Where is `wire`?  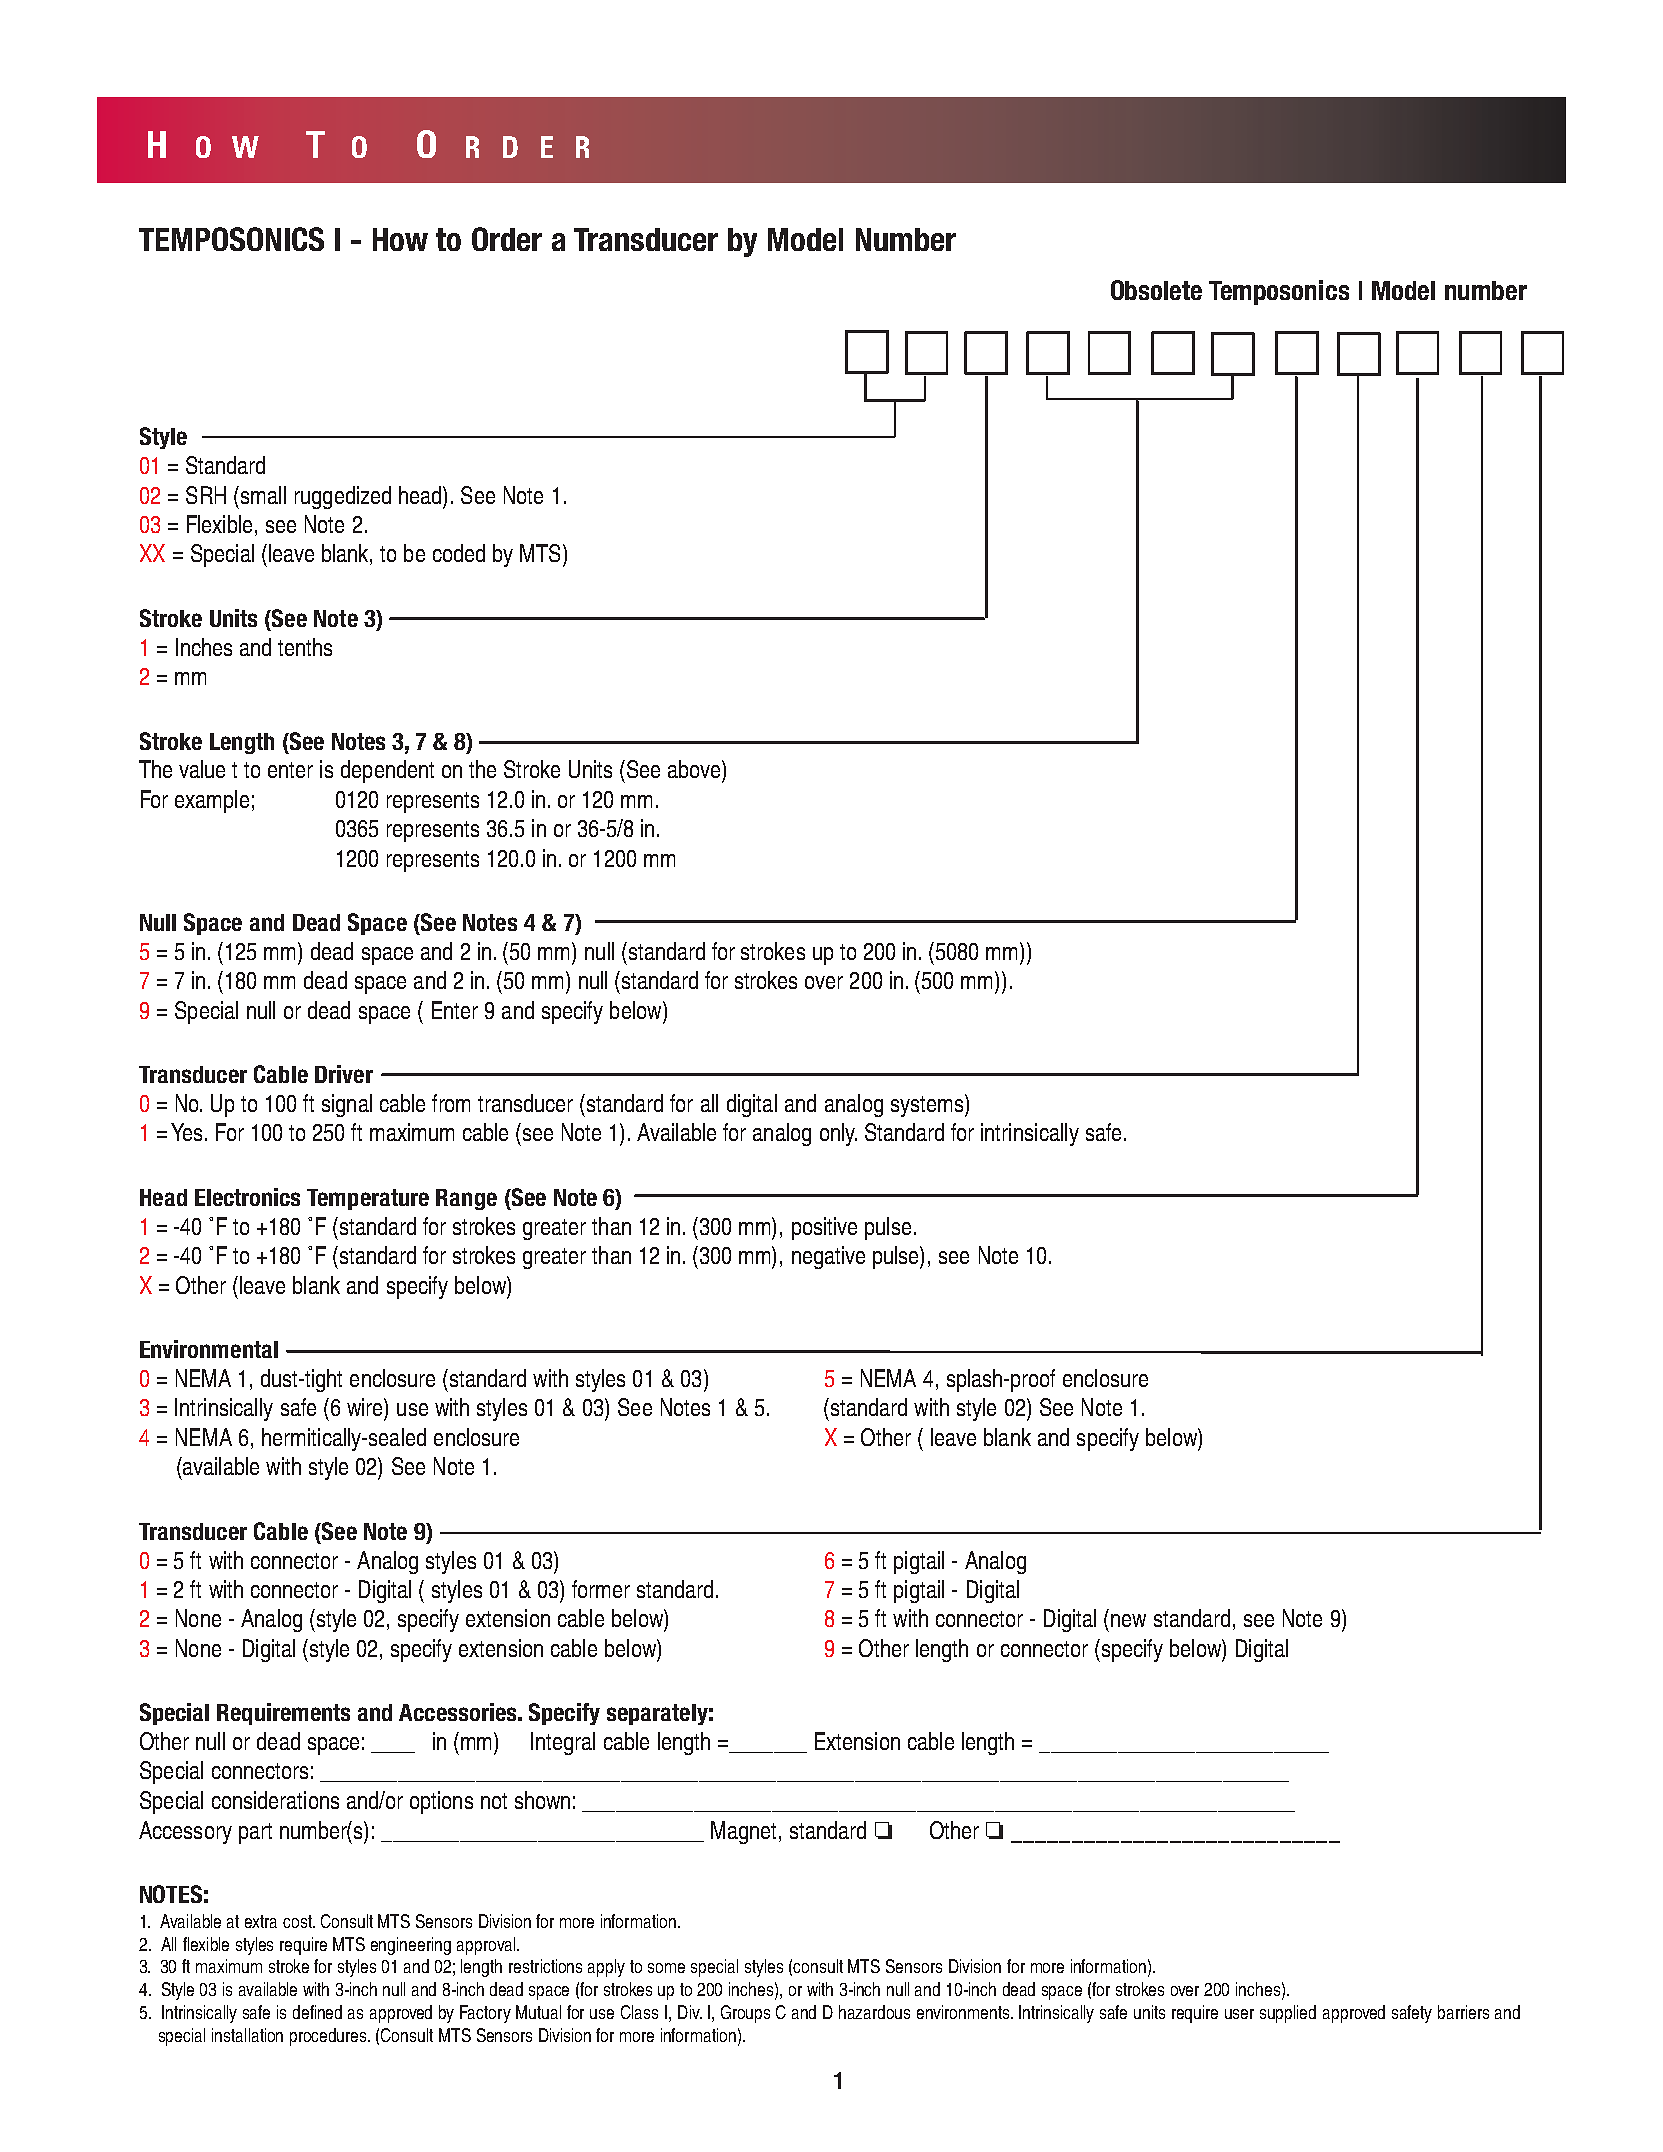
wire is located at coordinates (366, 1407).
